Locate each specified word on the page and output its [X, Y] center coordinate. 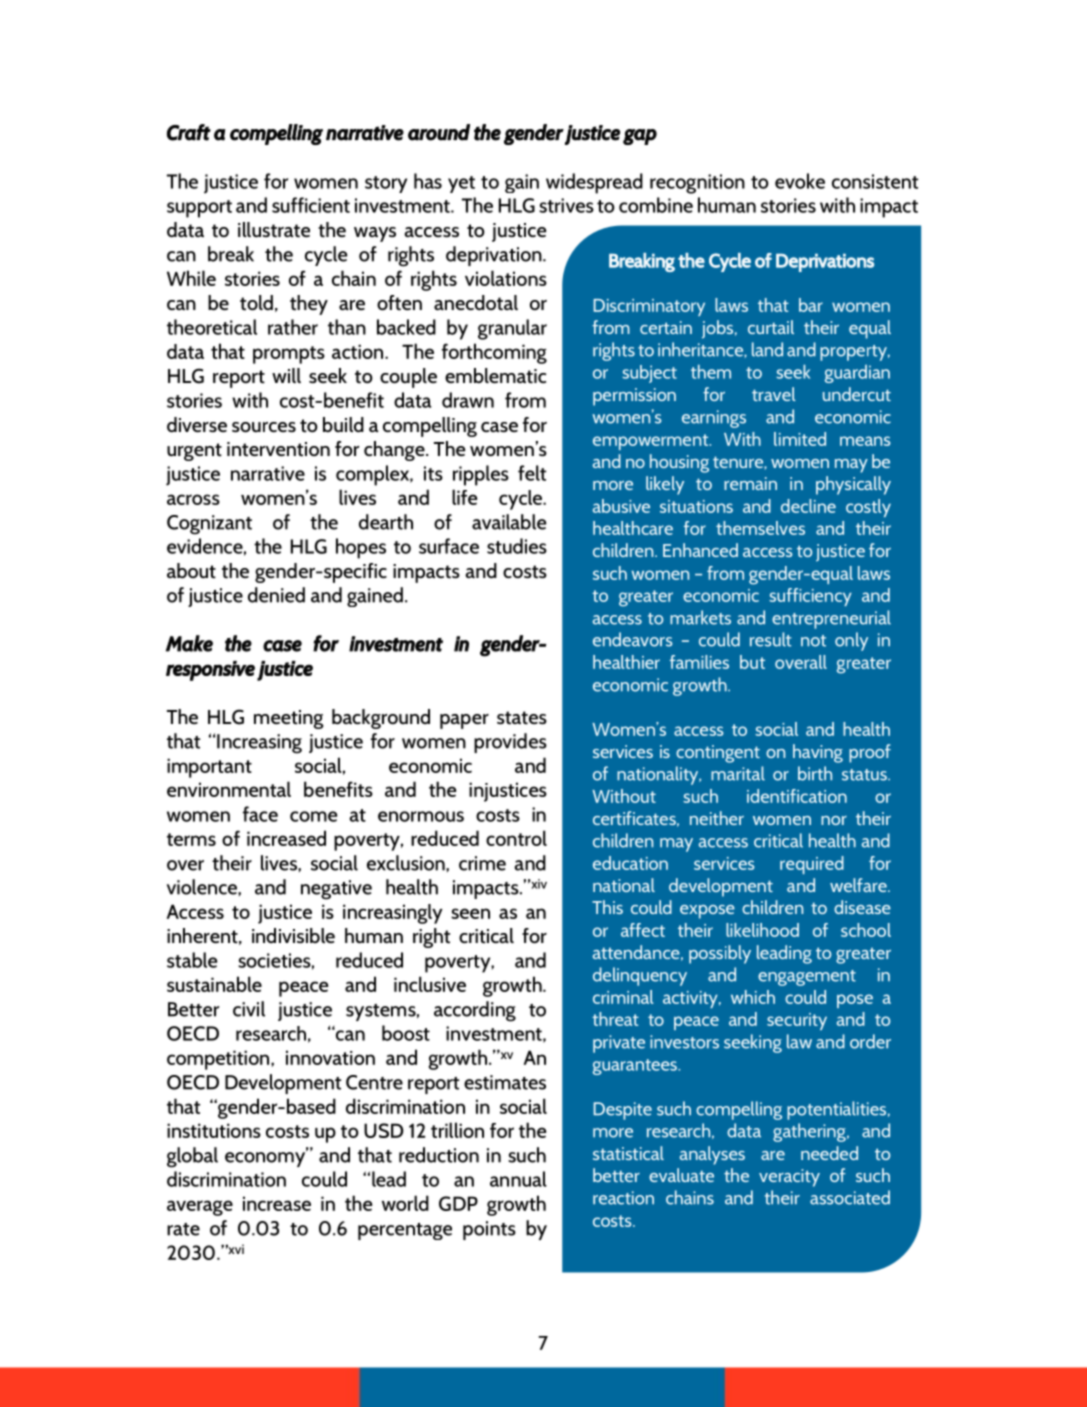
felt [532, 473]
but [752, 662]
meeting [289, 719]
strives [566, 205]
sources [264, 427]
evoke [800, 181]
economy [266, 1158]
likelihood [762, 930]
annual [518, 1179]
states [522, 718]
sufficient [311, 205]
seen [470, 913]
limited [800, 439]
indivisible [293, 935]
